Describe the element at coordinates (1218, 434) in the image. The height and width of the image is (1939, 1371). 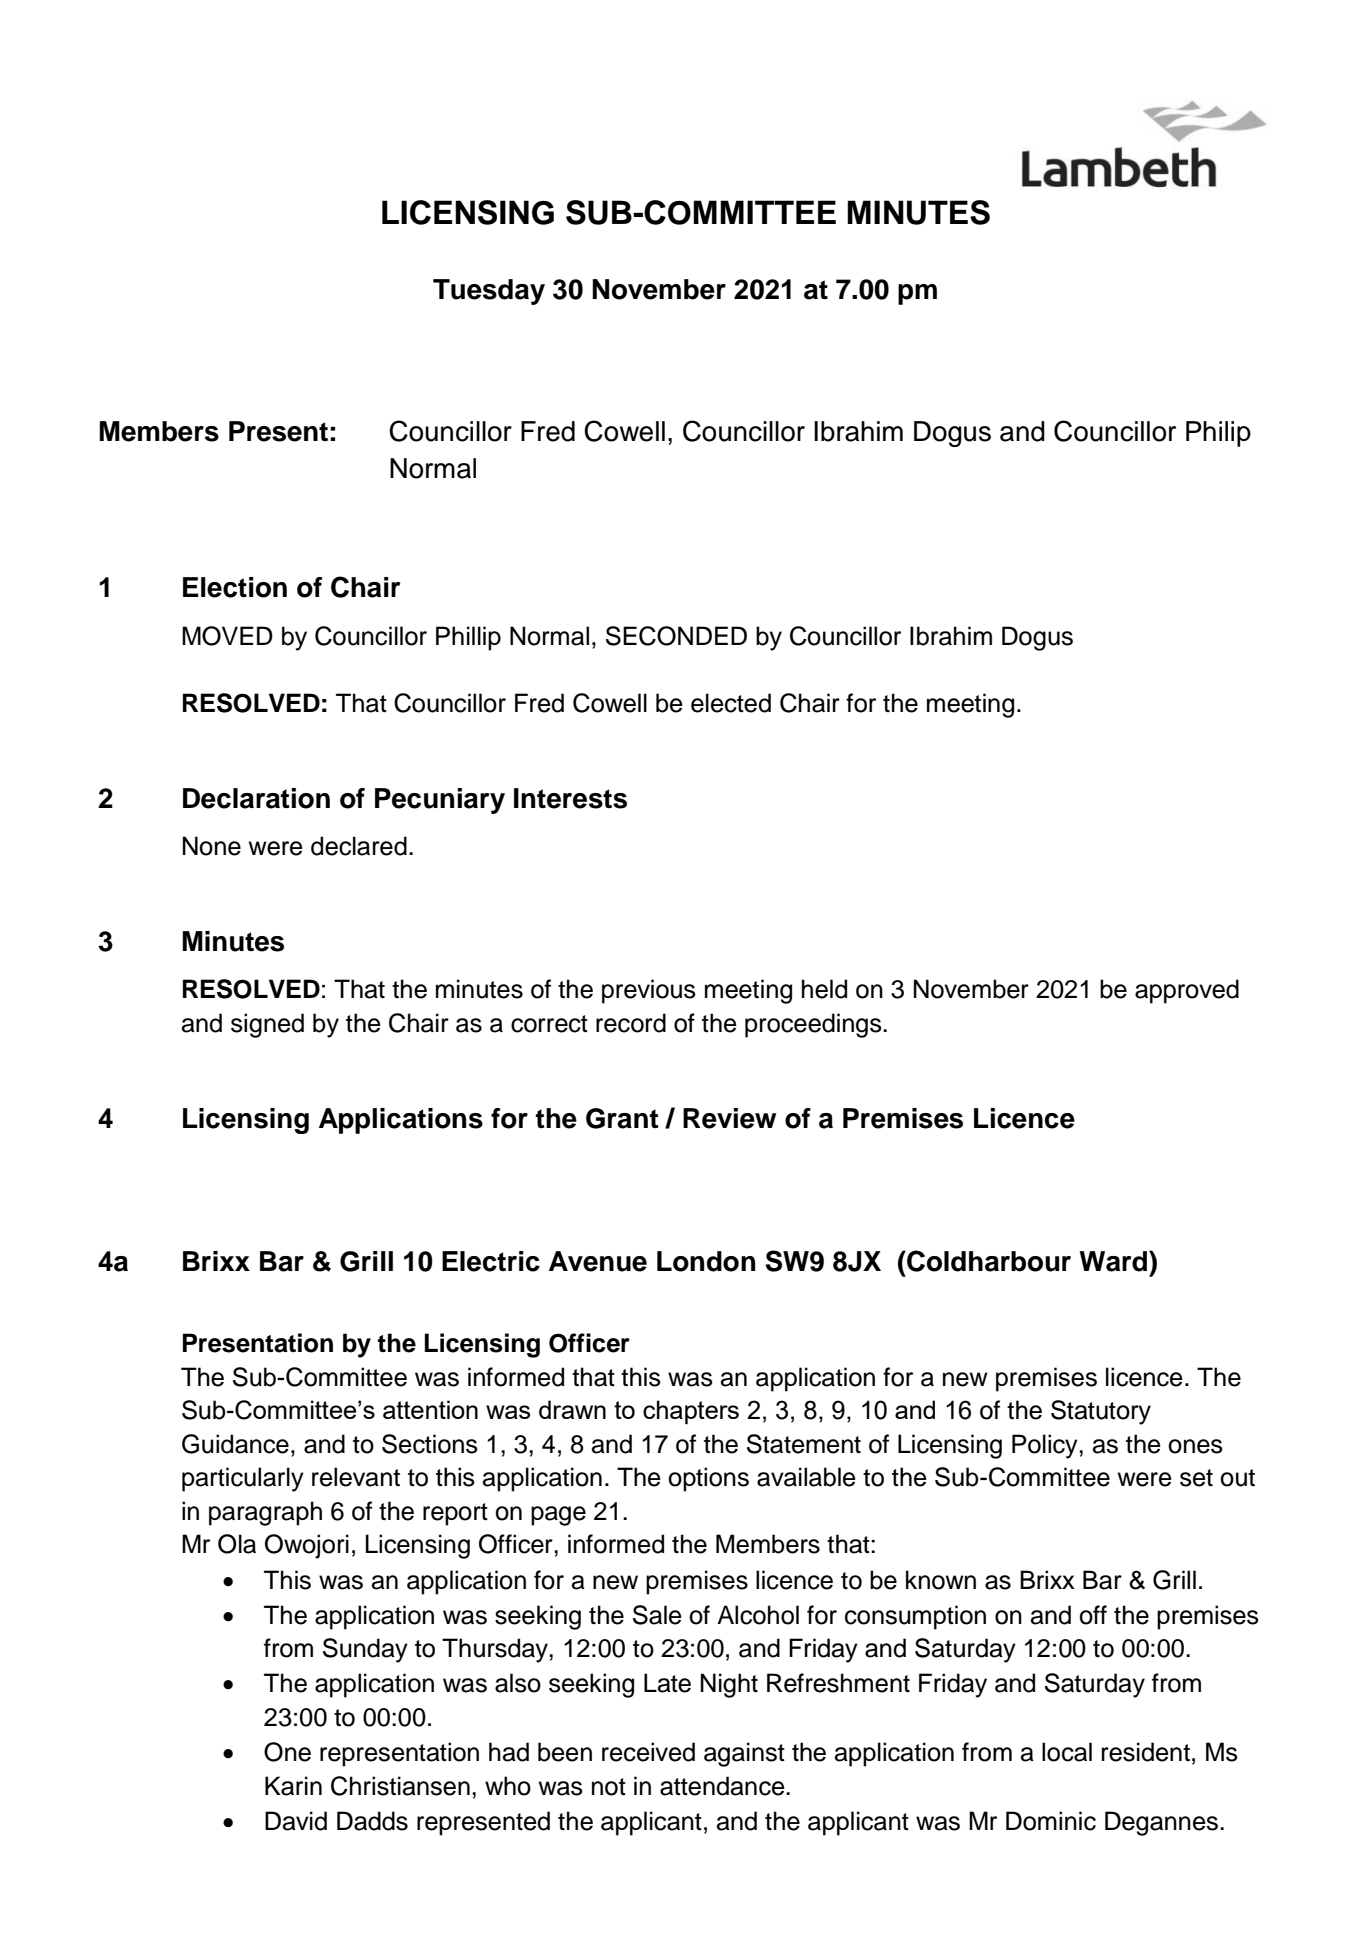
I see `Philip` at that location.
